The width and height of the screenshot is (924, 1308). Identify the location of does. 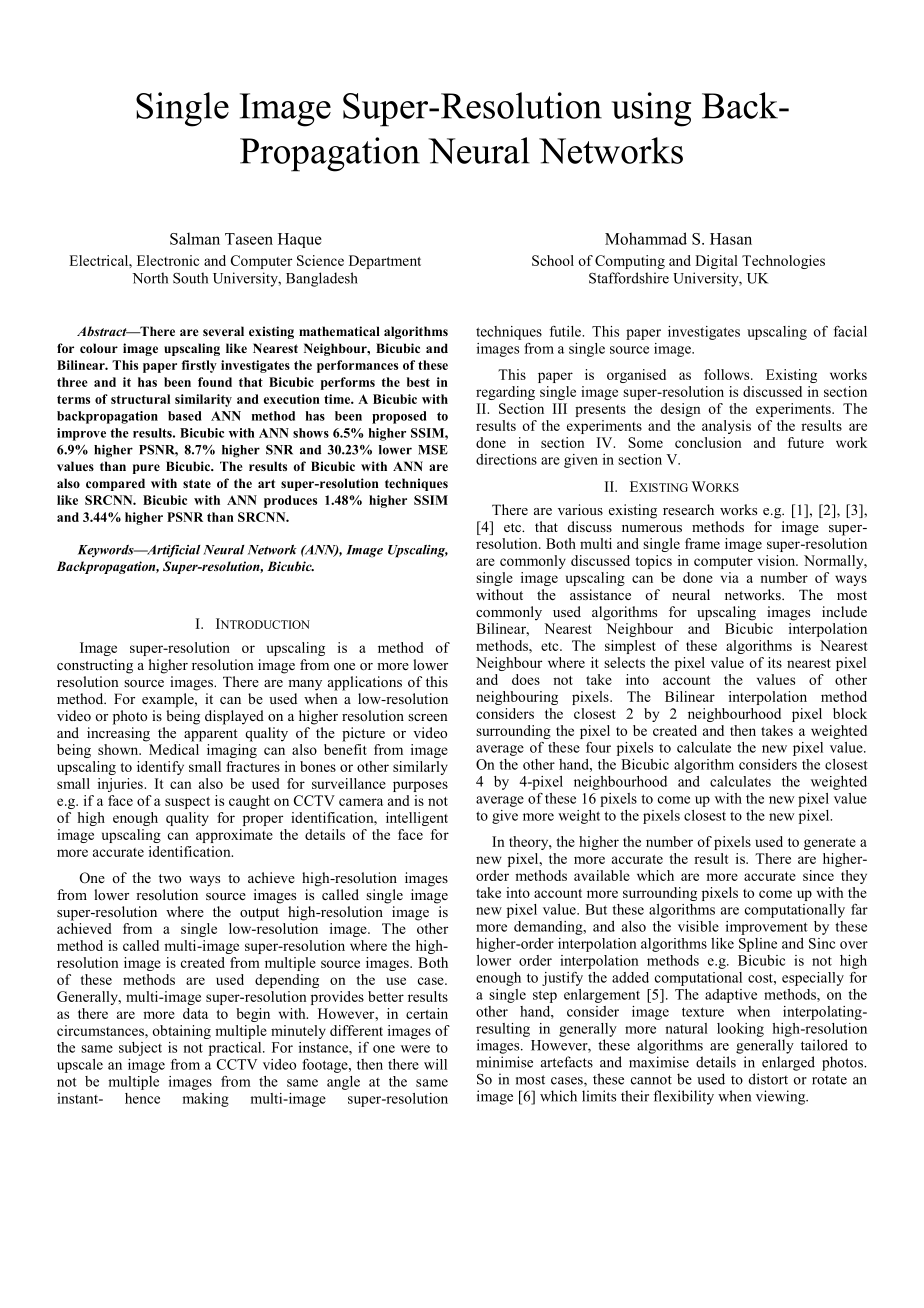
(526, 679).
